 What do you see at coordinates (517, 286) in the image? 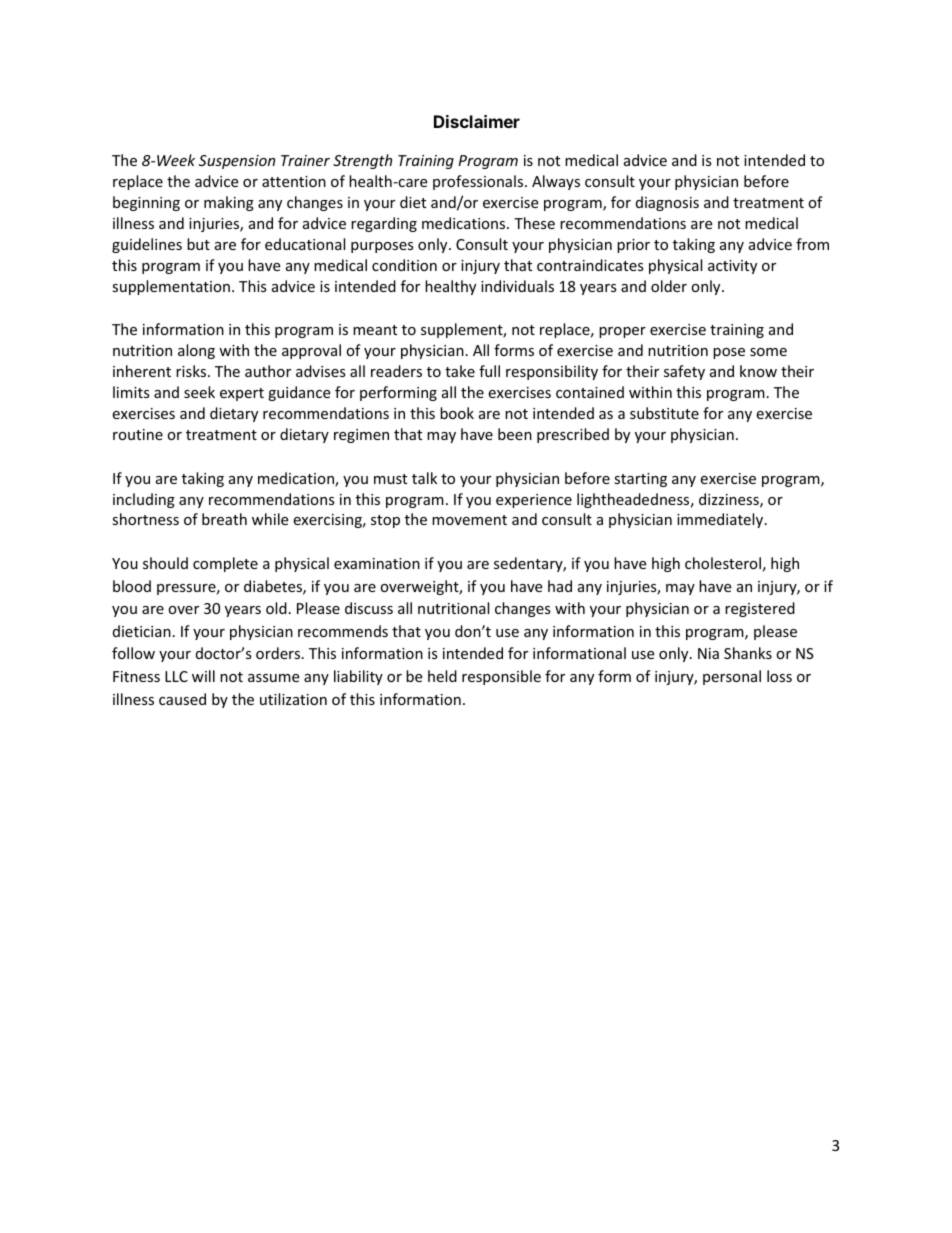
I see `individuals` at bounding box center [517, 286].
